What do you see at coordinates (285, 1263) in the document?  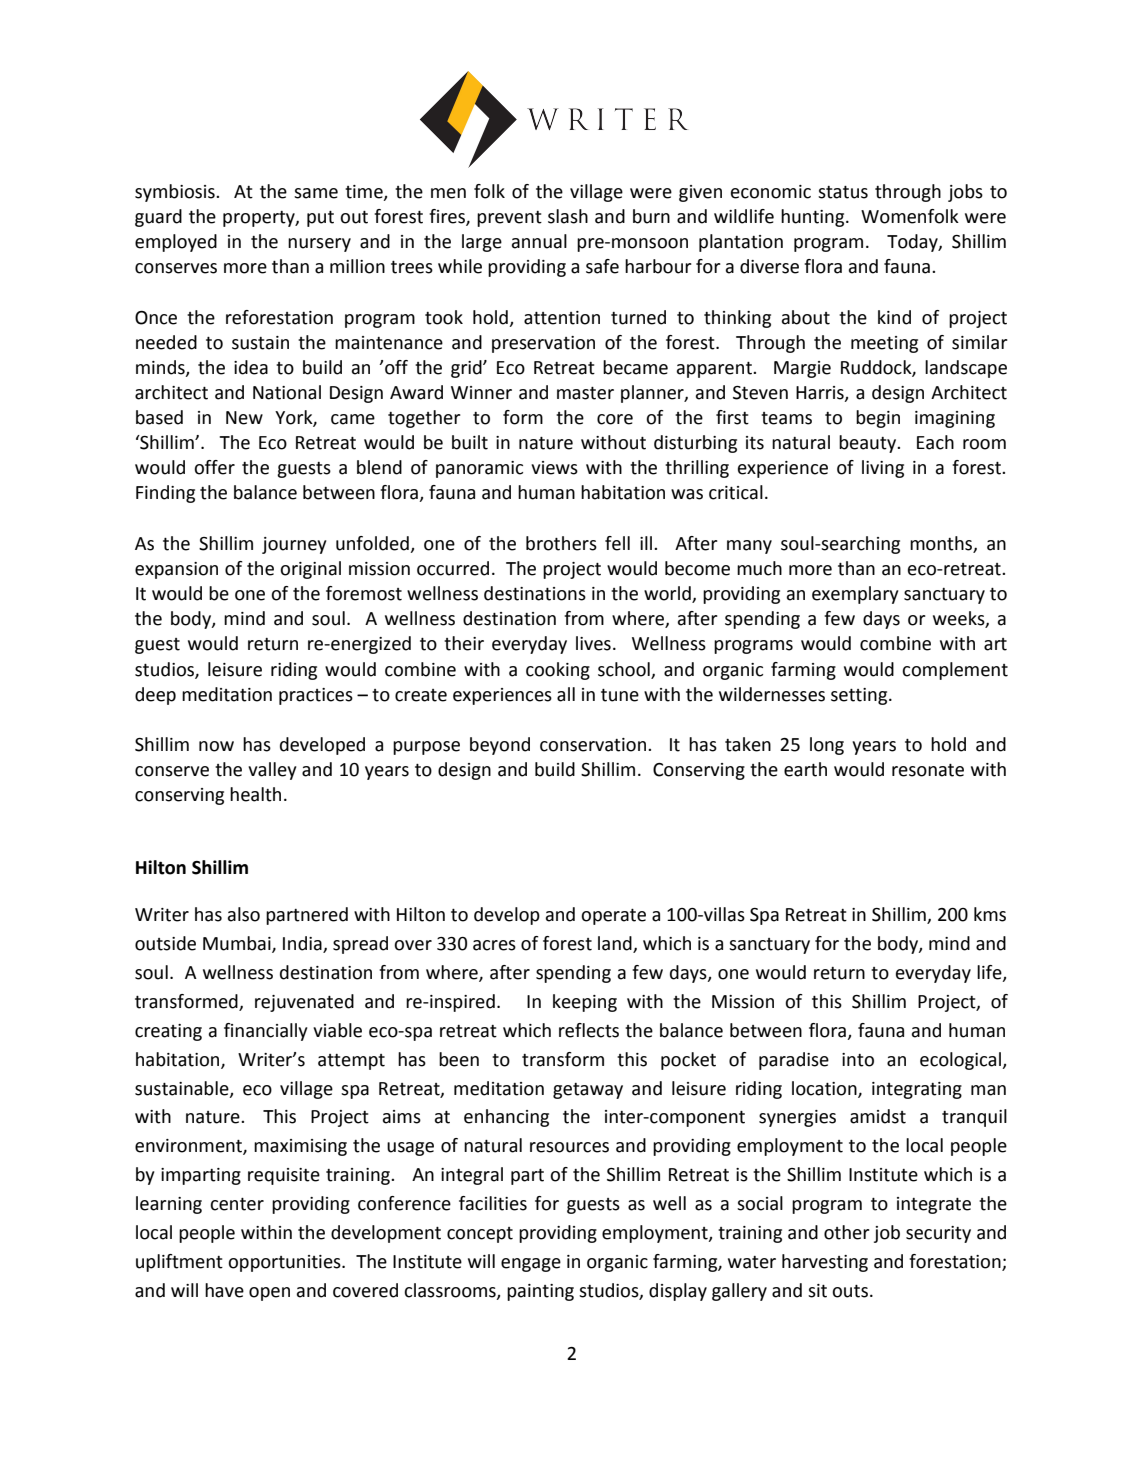 I see `opportunities` at bounding box center [285, 1263].
